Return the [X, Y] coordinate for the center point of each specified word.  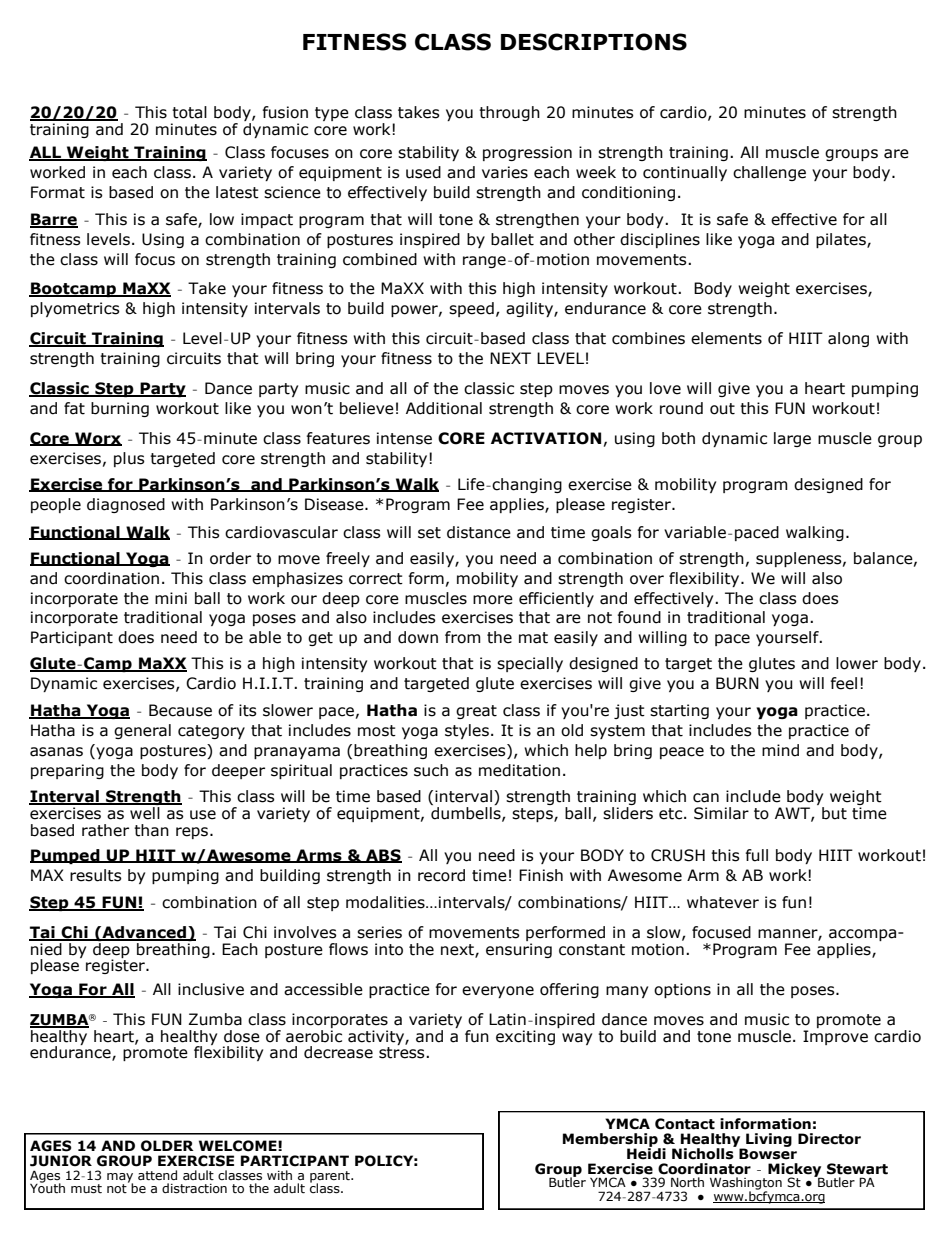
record [441, 875]
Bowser [768, 1153]
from [463, 637]
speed [471, 309]
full [757, 855]
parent [331, 1178]
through [509, 113]
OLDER [167, 1146]
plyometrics [75, 309]
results [96, 875]
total [189, 112]
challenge [769, 173]
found [639, 617]
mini [171, 598]
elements [726, 338]
